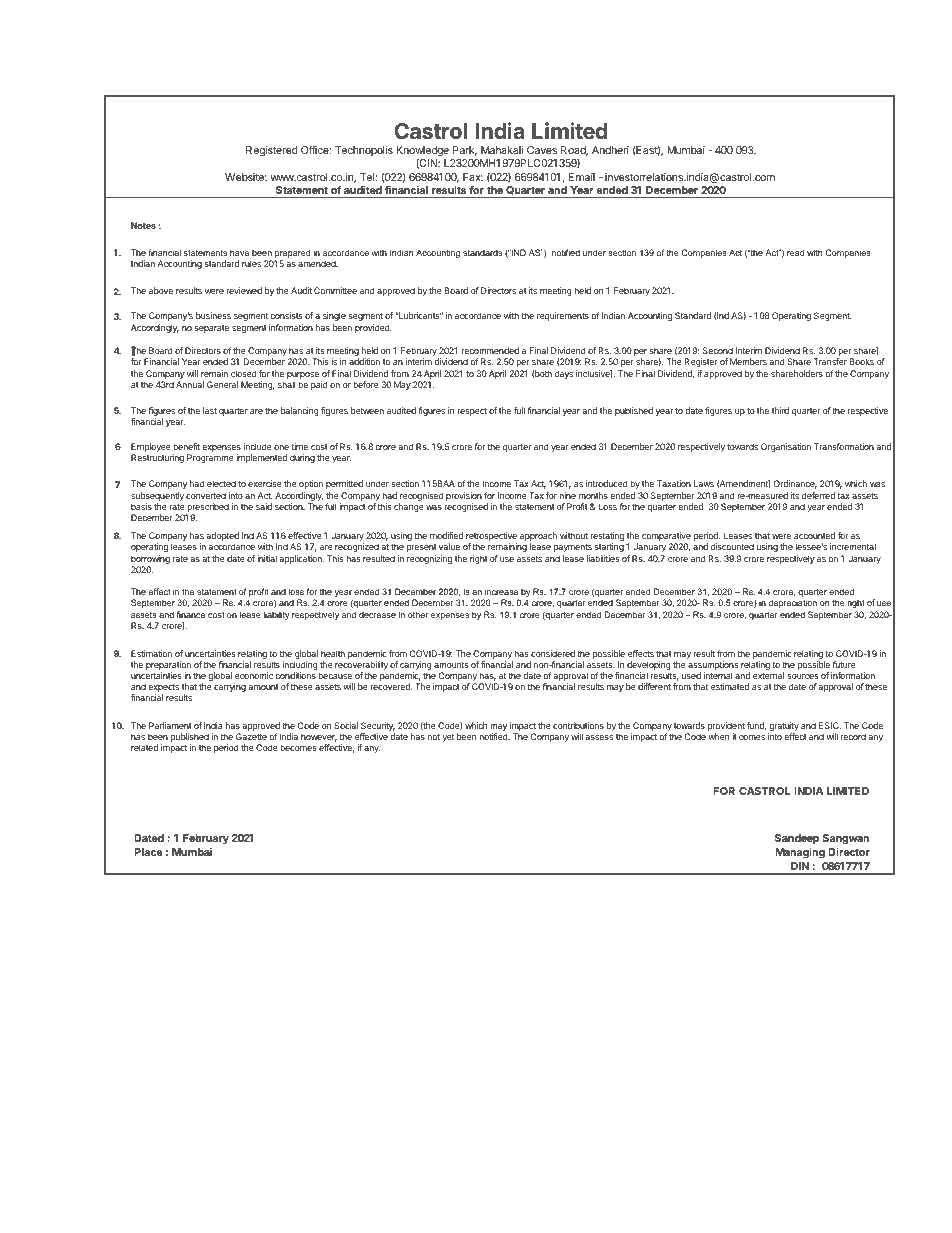 The width and height of the screenshot is (952, 1233). What do you see at coordinates (563, 316) in the screenshot?
I see `requirements` at bounding box center [563, 316].
